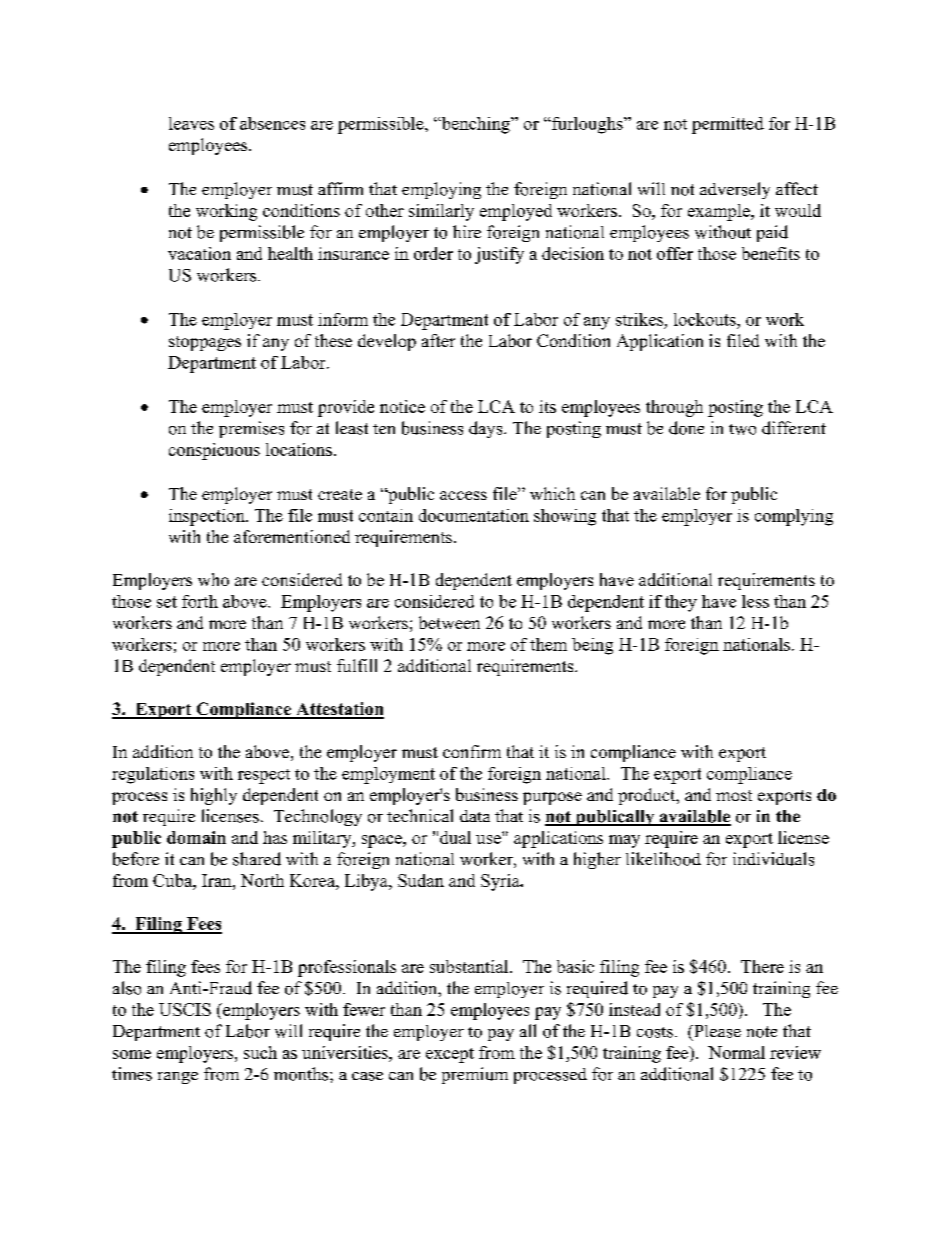 Image resolution: width=952 pixels, height=1233 pixels. I want to click on between, so click(449, 622).
